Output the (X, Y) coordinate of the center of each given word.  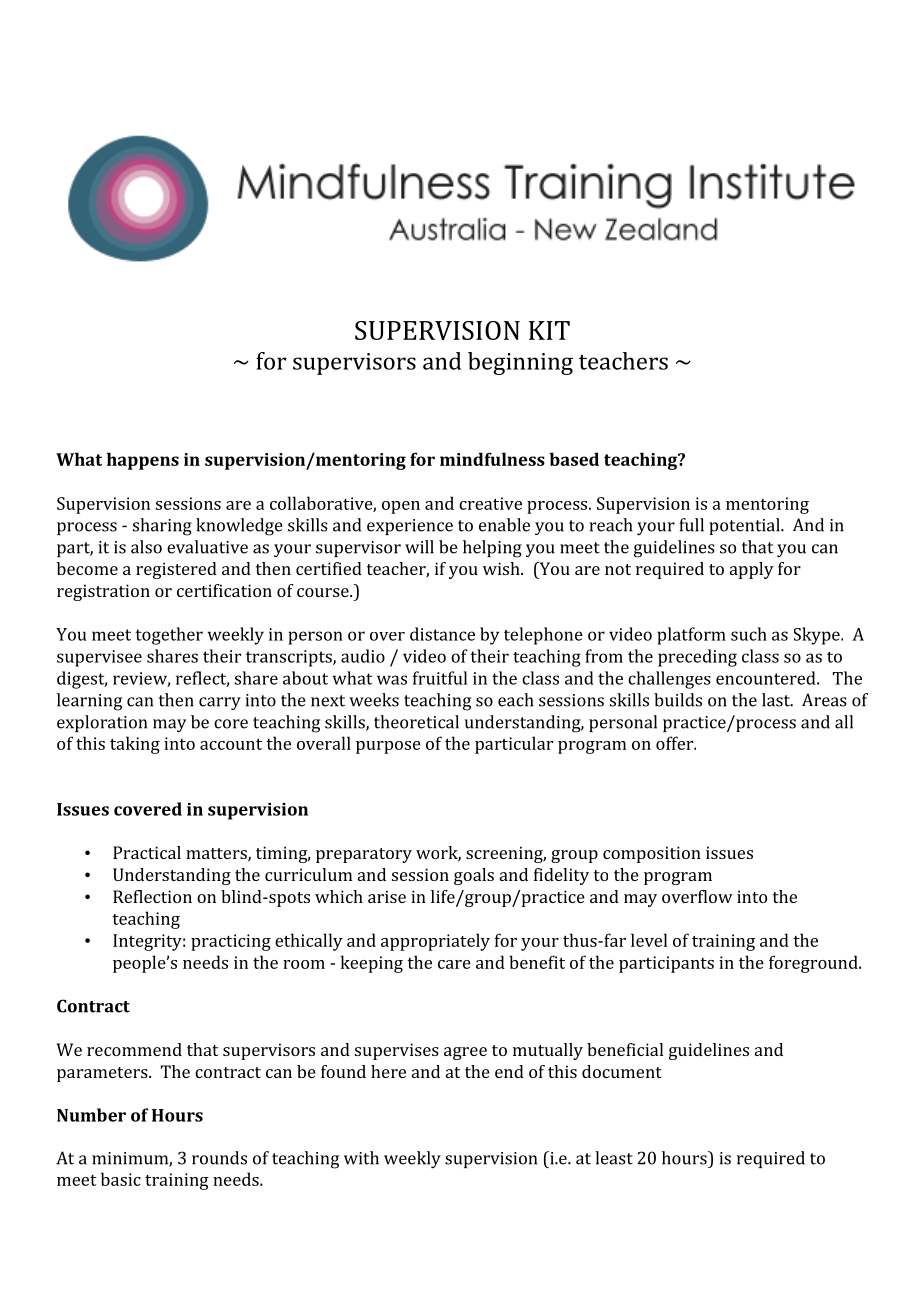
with (361, 1158)
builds (678, 700)
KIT (549, 330)
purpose (388, 747)
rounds (219, 1158)
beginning (520, 363)
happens (143, 461)
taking (135, 745)
